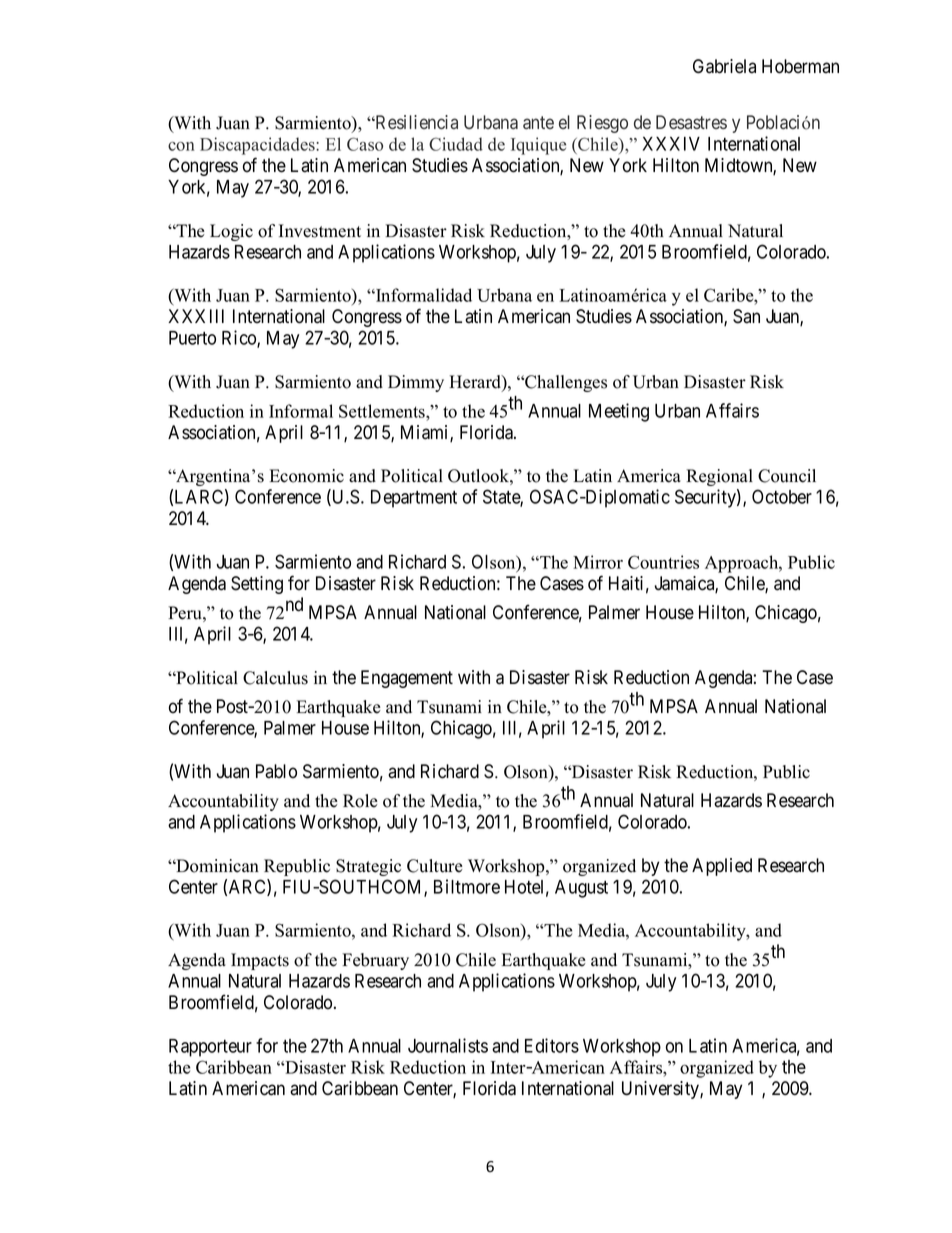 This page has height=1233, width=952. I want to click on ante, so click(538, 122).
